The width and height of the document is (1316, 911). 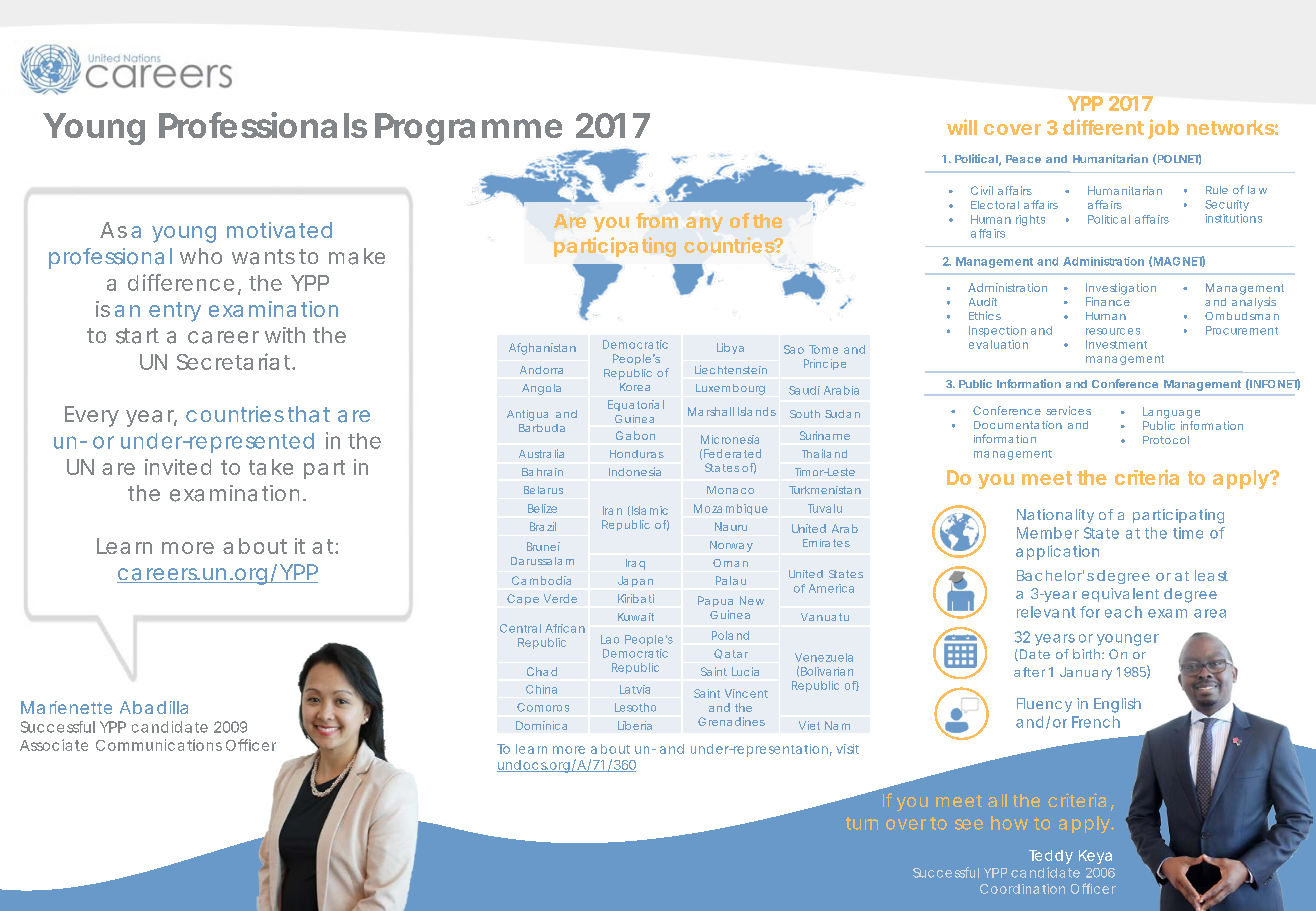 I want to click on Programme, so click(x=468, y=129).
